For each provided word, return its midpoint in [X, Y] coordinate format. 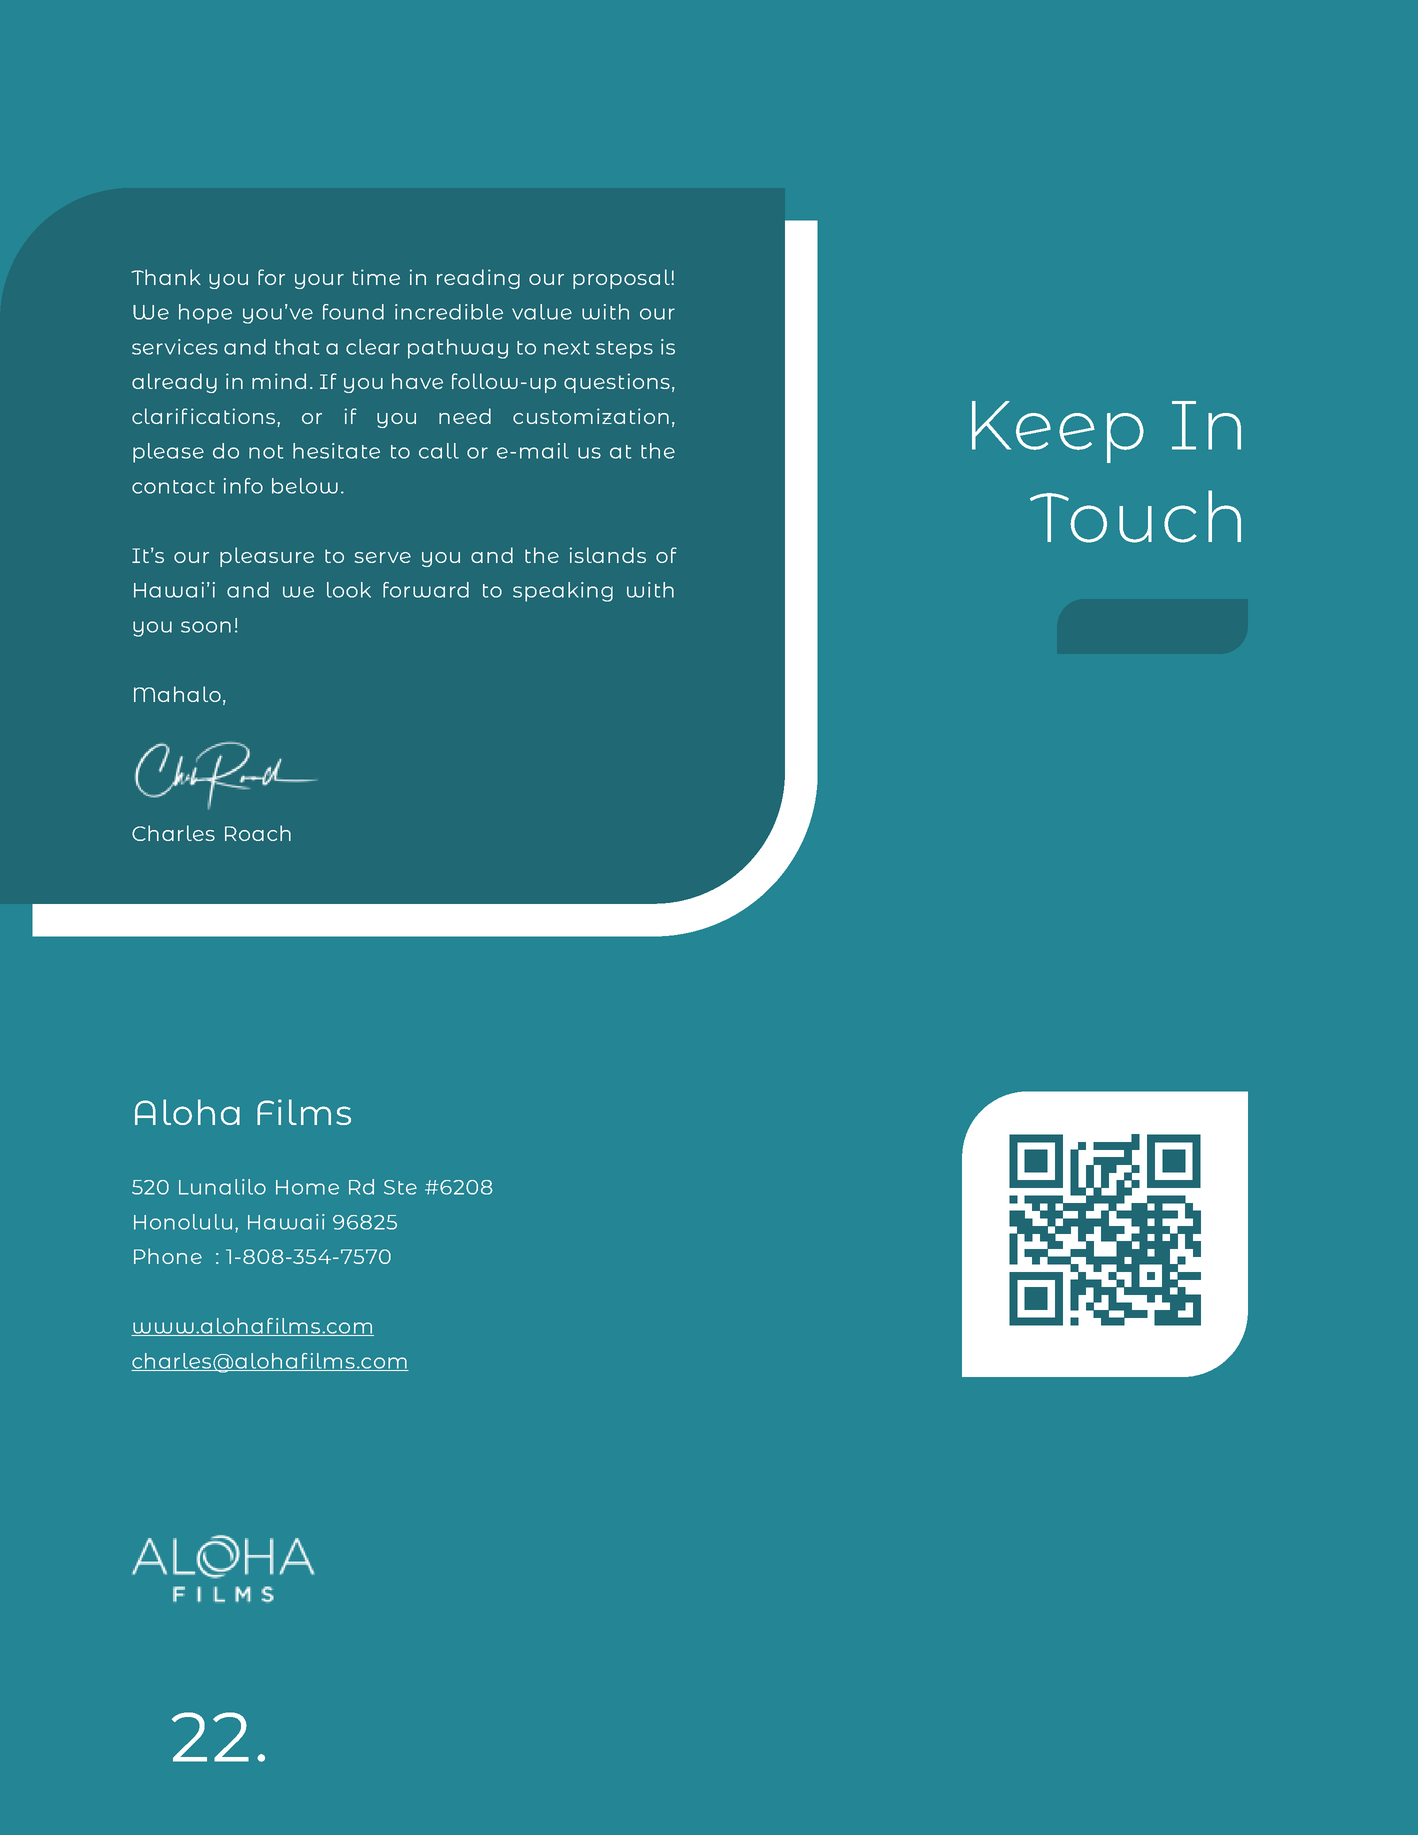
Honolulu [183, 1222]
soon [206, 627]
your [319, 281]
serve [383, 557]
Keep [1058, 432]
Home [307, 1187]
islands [608, 555]
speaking [563, 592]
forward [426, 590]
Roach [258, 833]
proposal [622, 279]
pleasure [267, 557]
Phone [168, 1256]
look [349, 590]
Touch [1135, 516]
